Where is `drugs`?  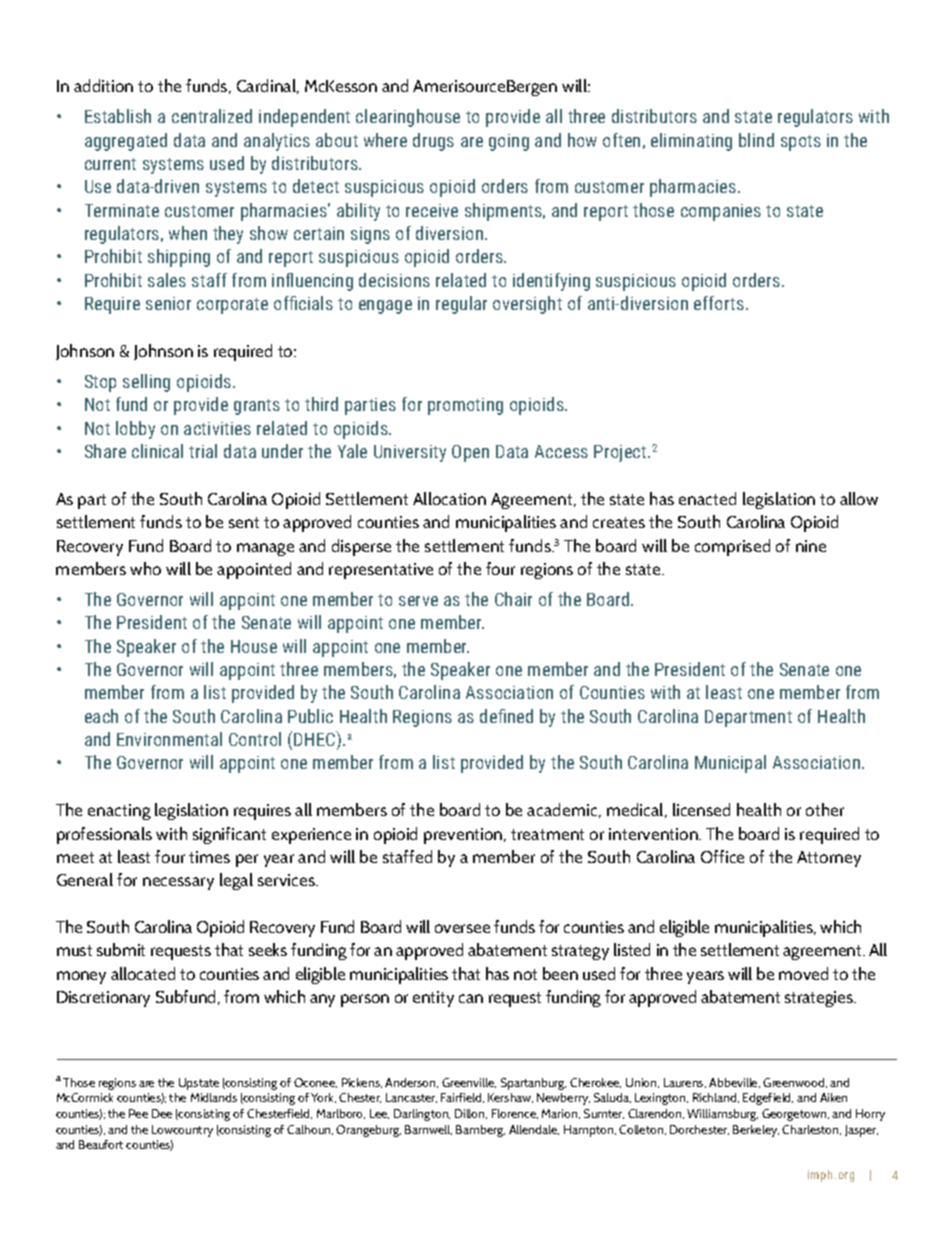 drugs is located at coordinates (433, 142).
